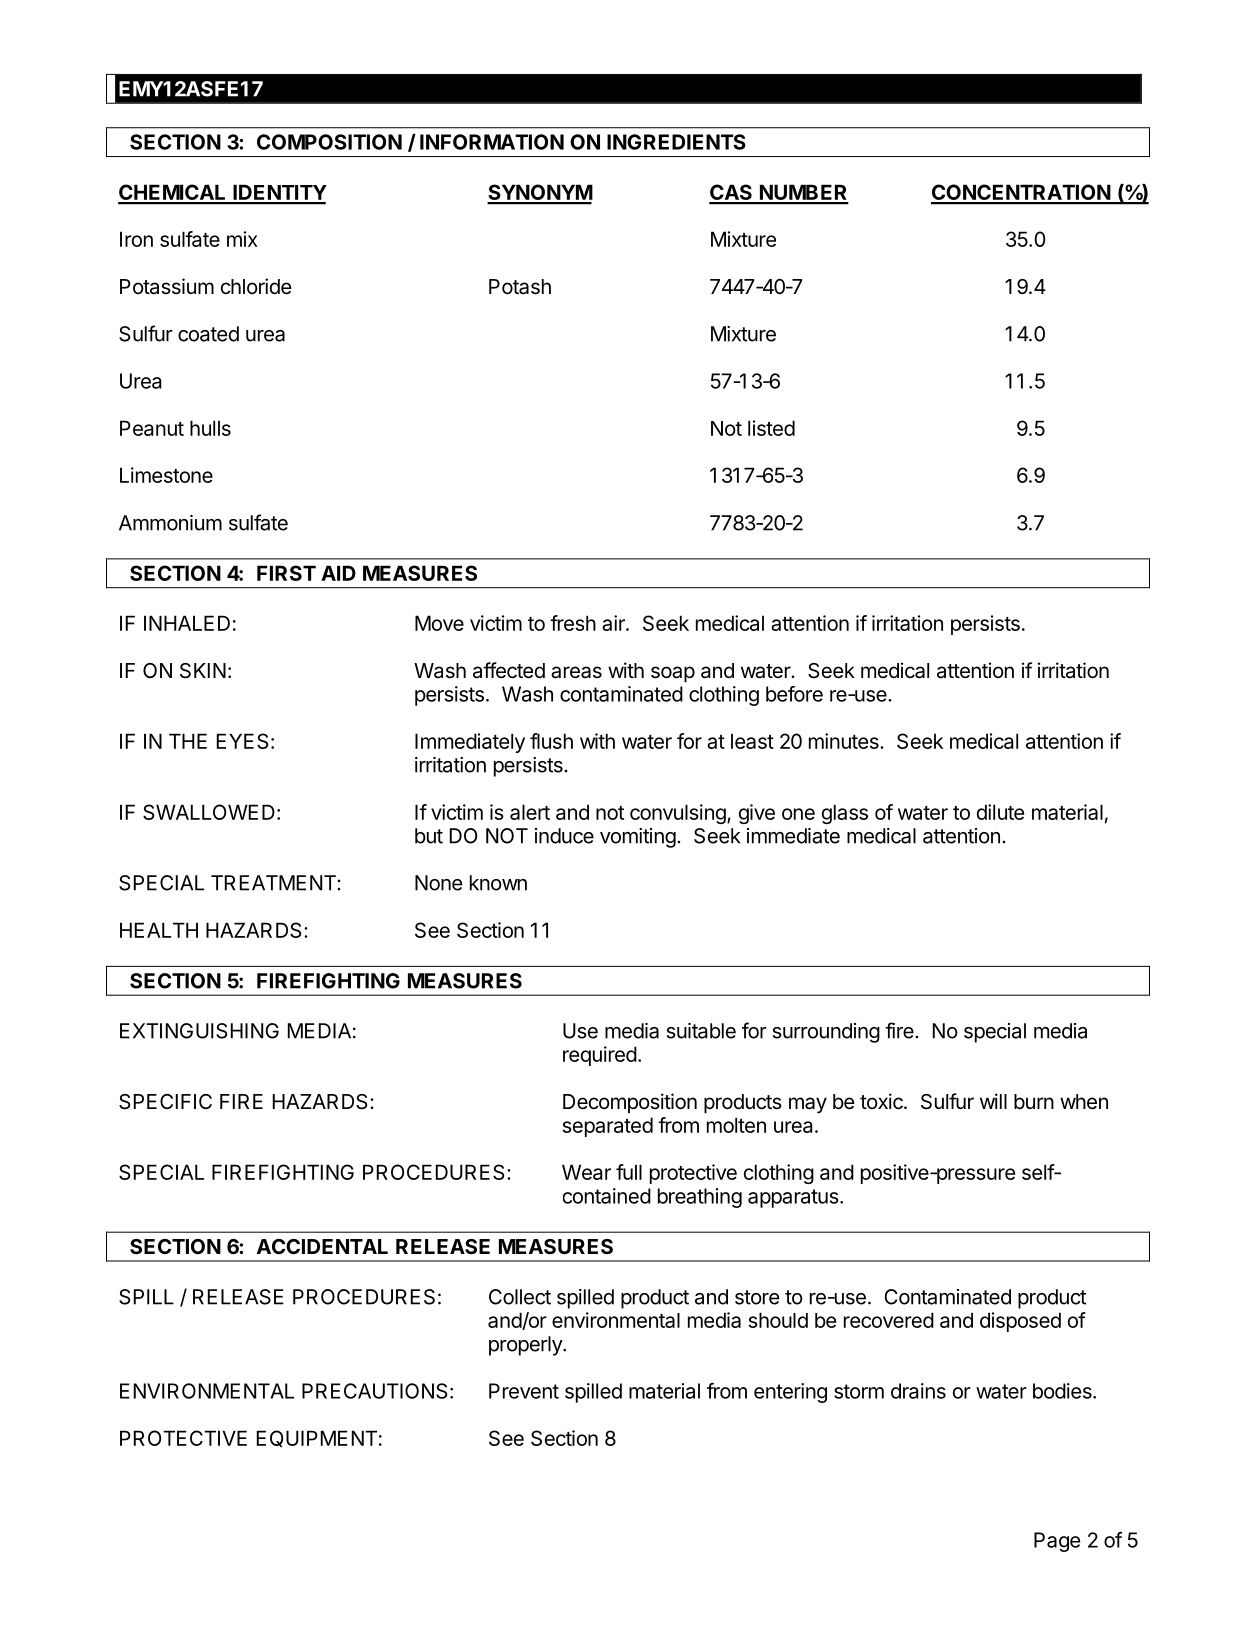 This screenshot has width=1256, height=1626. I want to click on listed, so click(771, 428).
